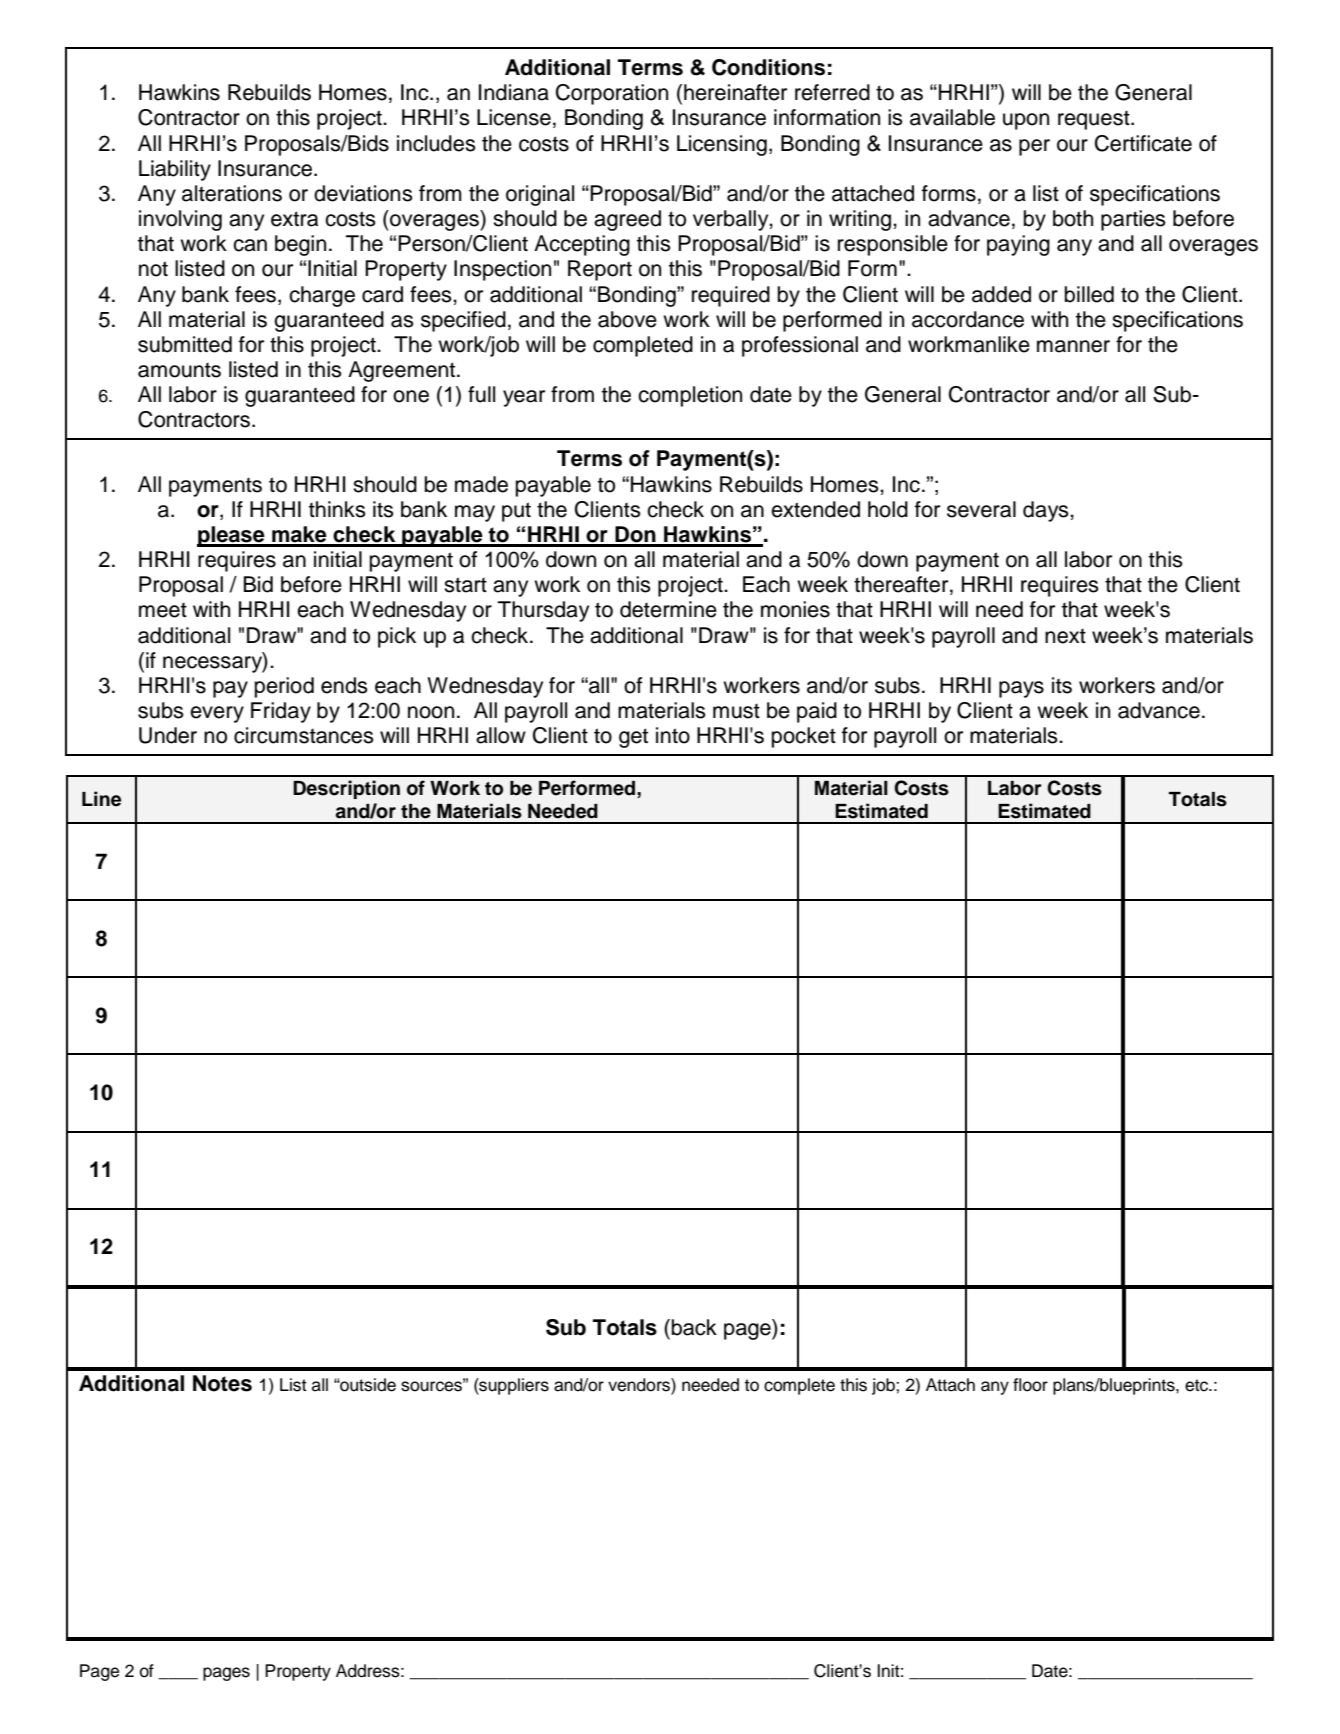 Image resolution: width=1340 pixels, height=1734 pixels. Describe the element at coordinates (175, 170) in the document. I see `Liability` at that location.
